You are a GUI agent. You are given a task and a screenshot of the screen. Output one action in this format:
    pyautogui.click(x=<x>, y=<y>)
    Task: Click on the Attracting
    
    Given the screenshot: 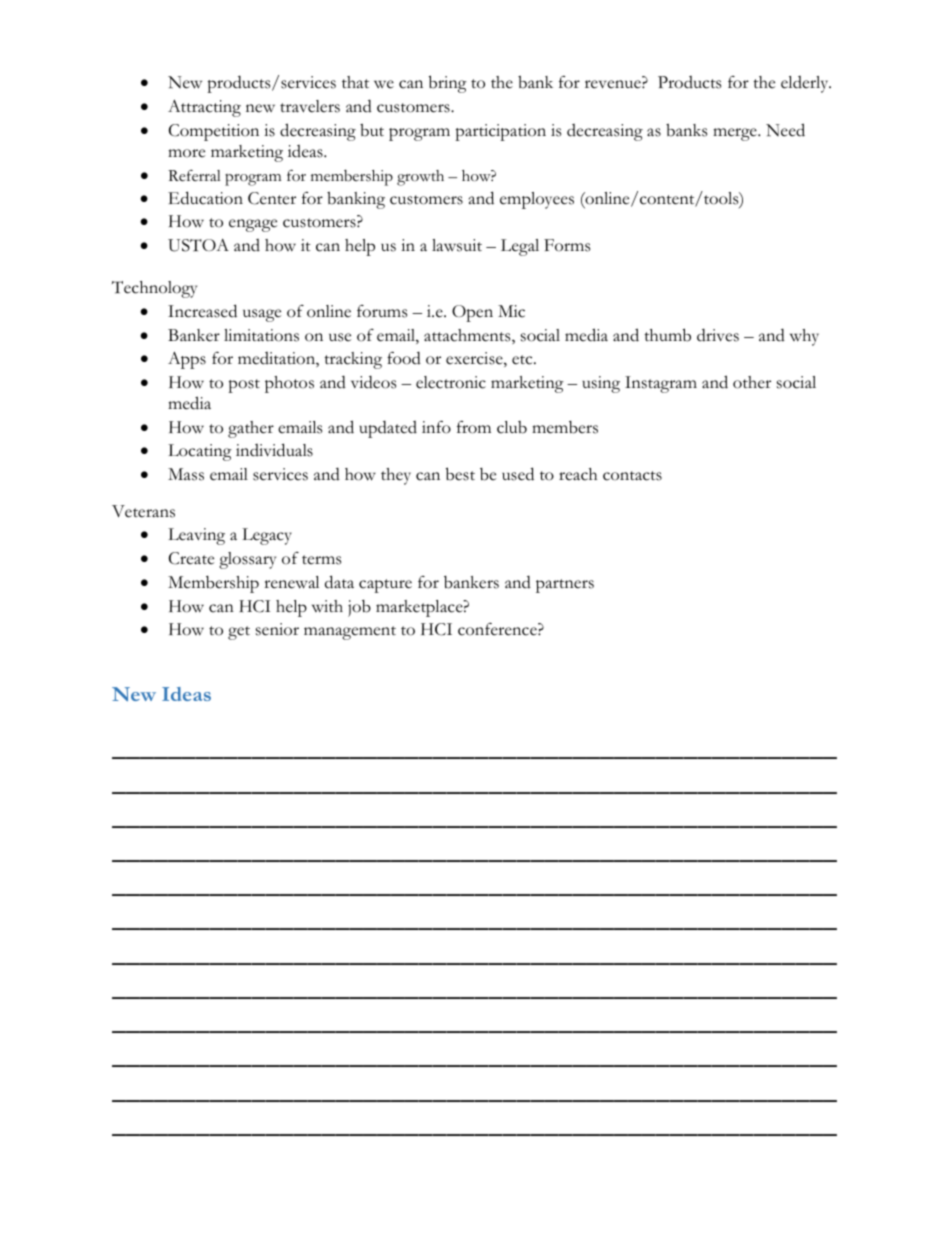 What is the action you would take?
    pyautogui.click(x=204, y=108)
